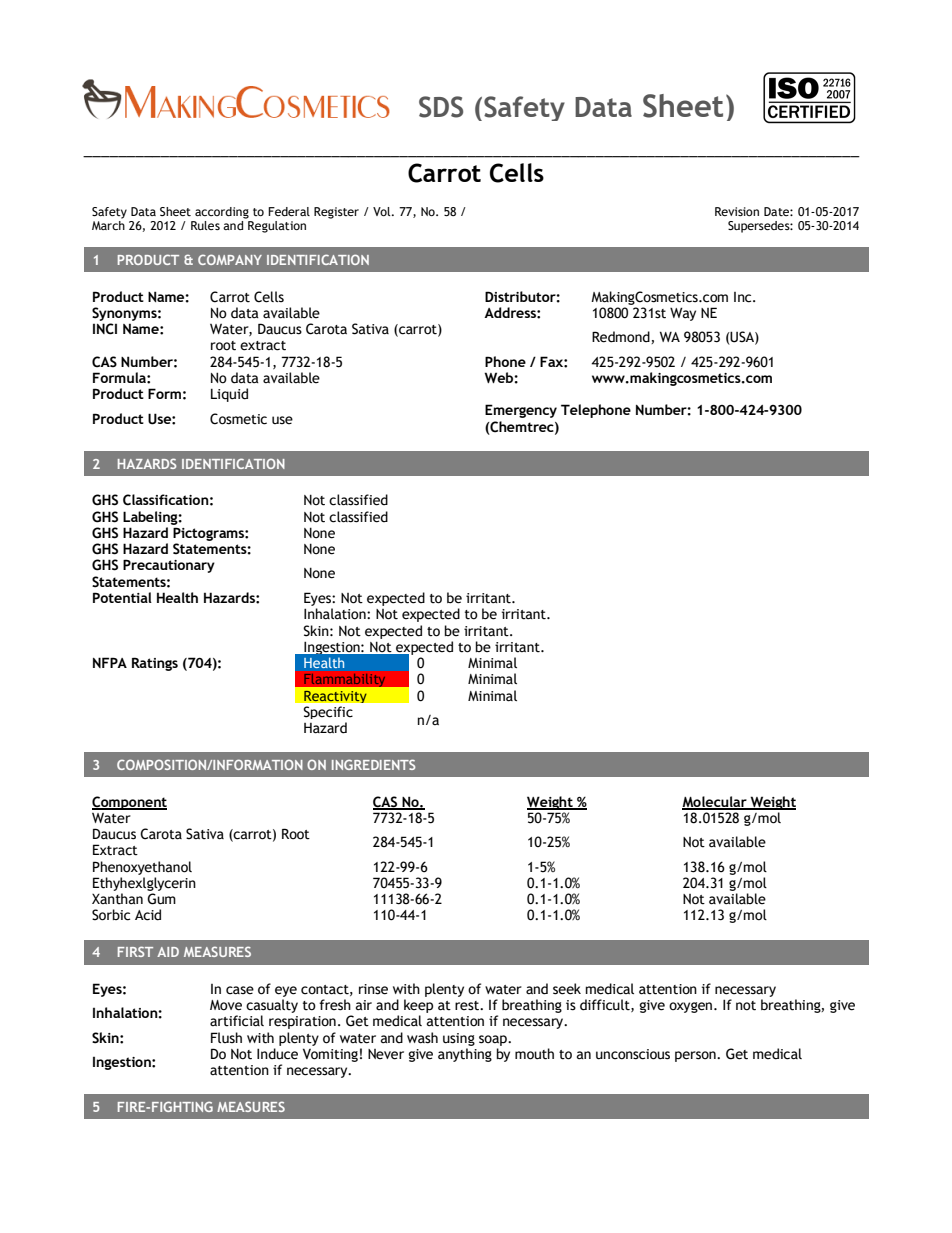  What do you see at coordinates (737, 211) in the screenshot?
I see `Revision` at bounding box center [737, 211].
